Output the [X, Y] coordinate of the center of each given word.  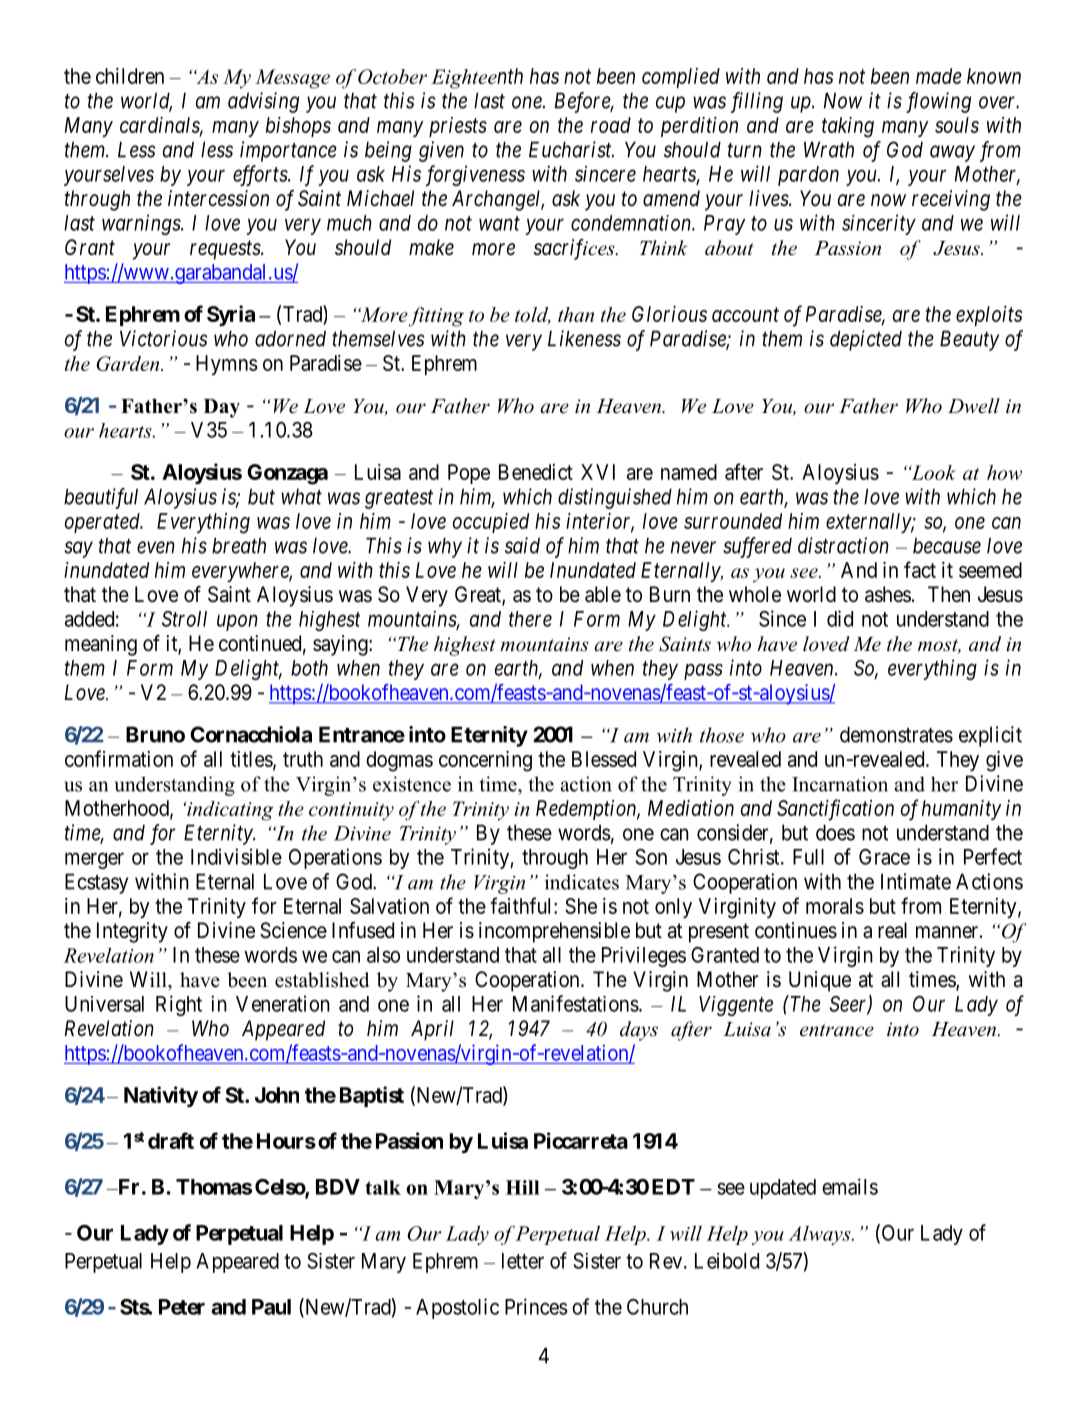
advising [263, 102]
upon [237, 623]
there [530, 619]
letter [523, 1261]
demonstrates [896, 734]
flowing [938, 102]
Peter [182, 1307]
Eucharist [571, 149]
